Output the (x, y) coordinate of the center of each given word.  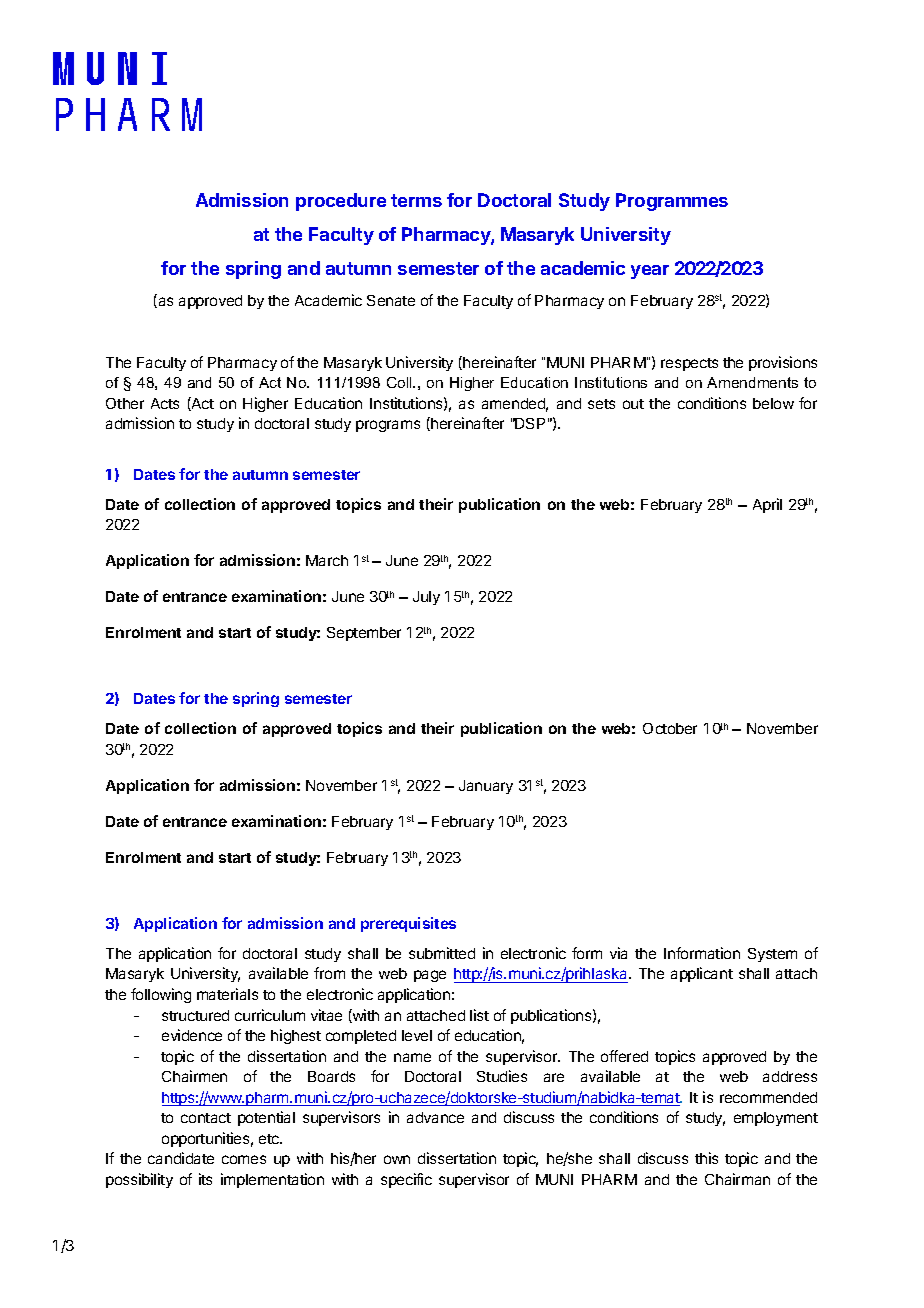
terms (416, 200)
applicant (702, 974)
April (767, 505)
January (486, 787)
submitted (442, 953)
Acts (165, 403)
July (426, 598)
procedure (341, 202)
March (327, 560)
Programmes (672, 202)
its (205, 1179)
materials (227, 994)
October (670, 728)
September (364, 634)
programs (388, 426)
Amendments (752, 382)
